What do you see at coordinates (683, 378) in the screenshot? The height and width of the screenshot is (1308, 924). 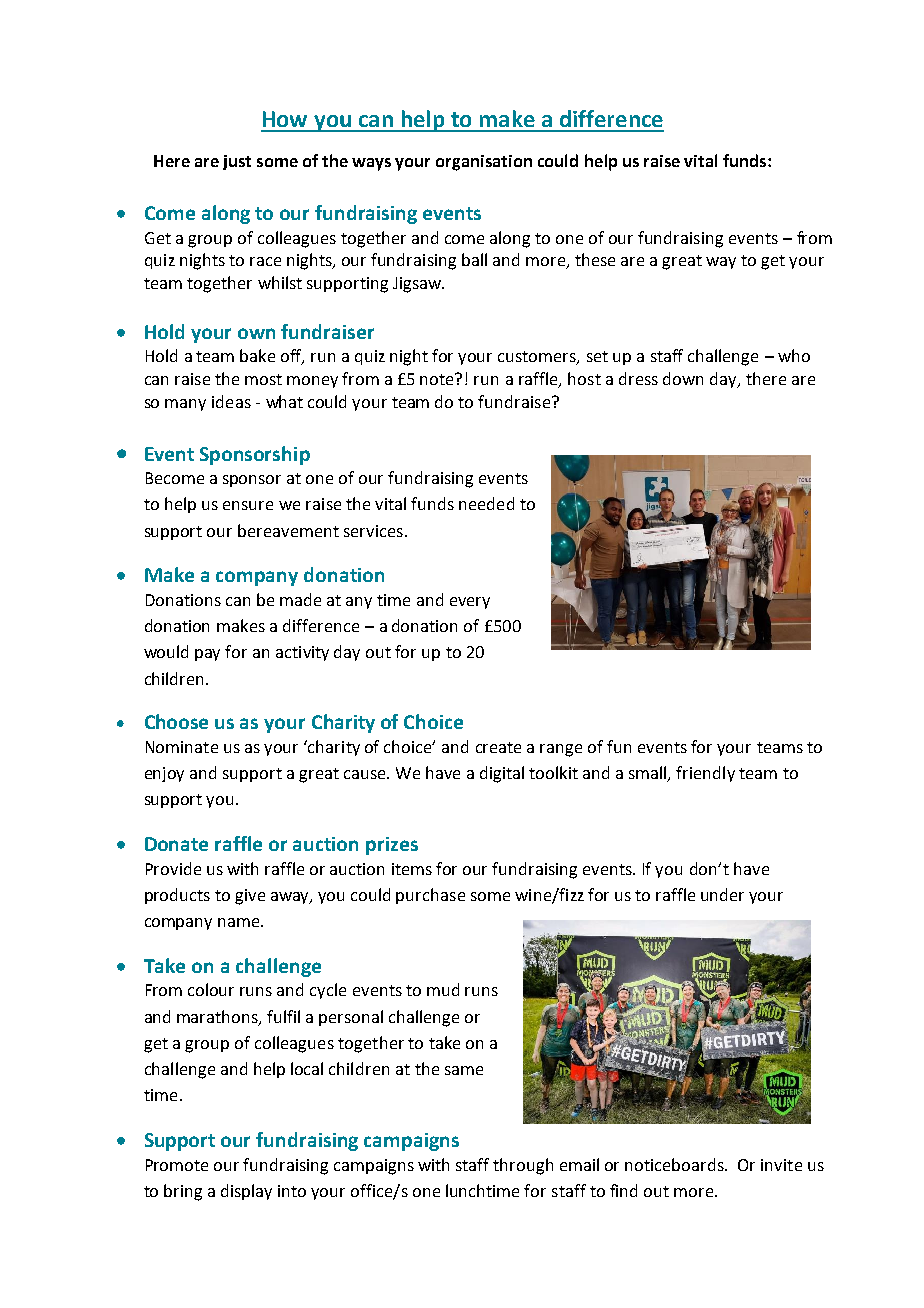 I see `down` at bounding box center [683, 378].
